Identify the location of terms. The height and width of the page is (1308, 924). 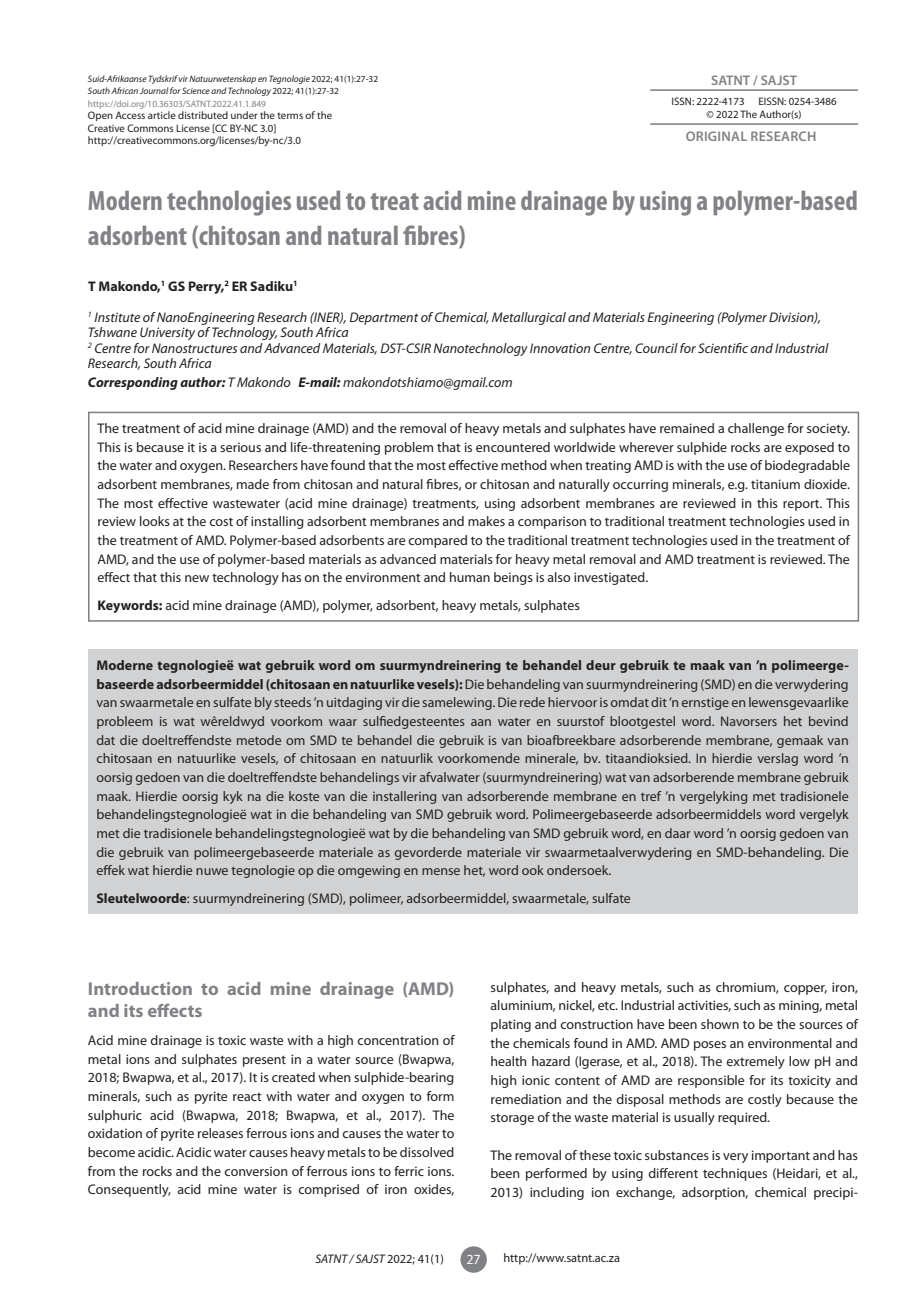
(290, 115).
